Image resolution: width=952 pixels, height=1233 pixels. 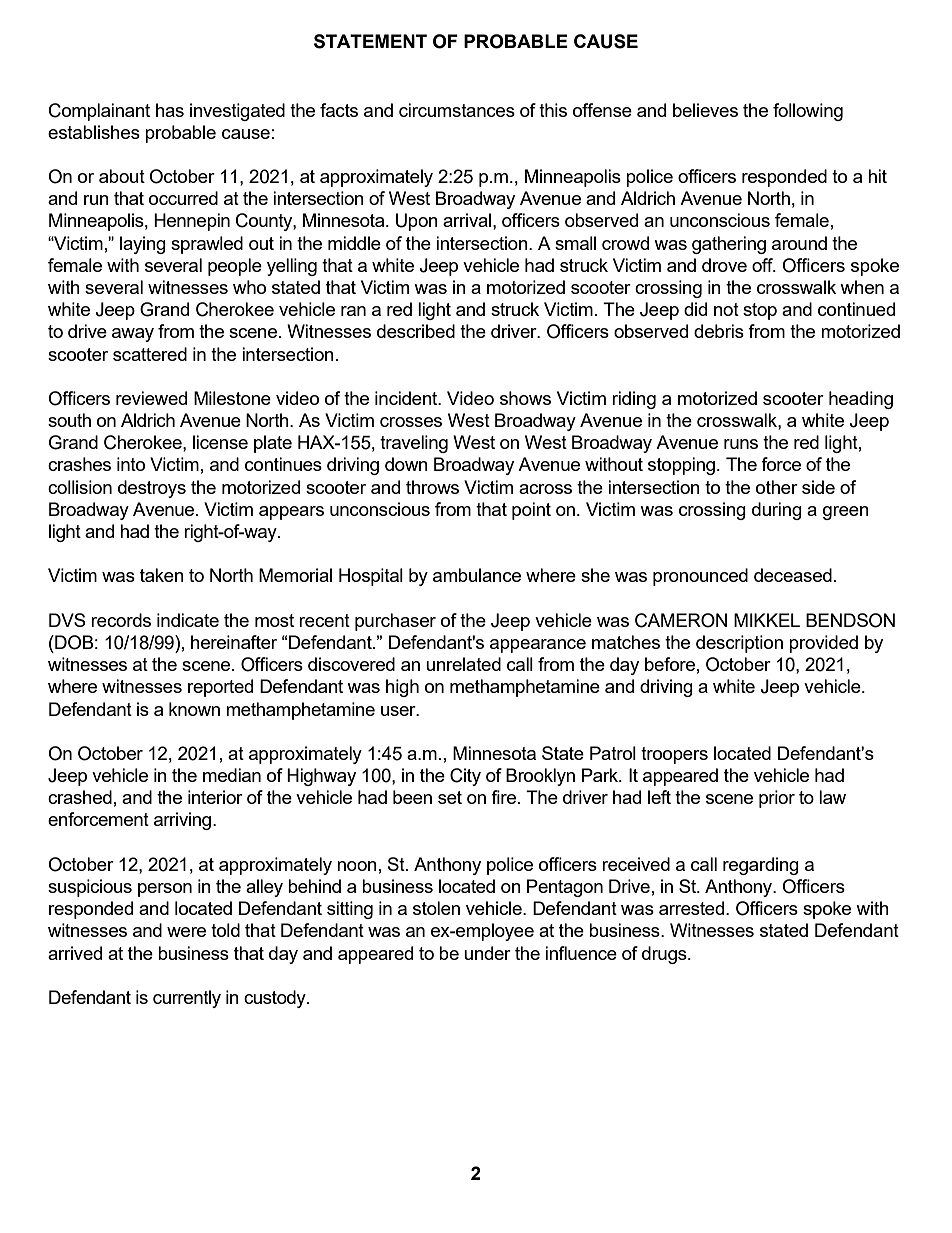 What do you see at coordinates (162, 575) in the screenshot?
I see `taken` at bounding box center [162, 575].
